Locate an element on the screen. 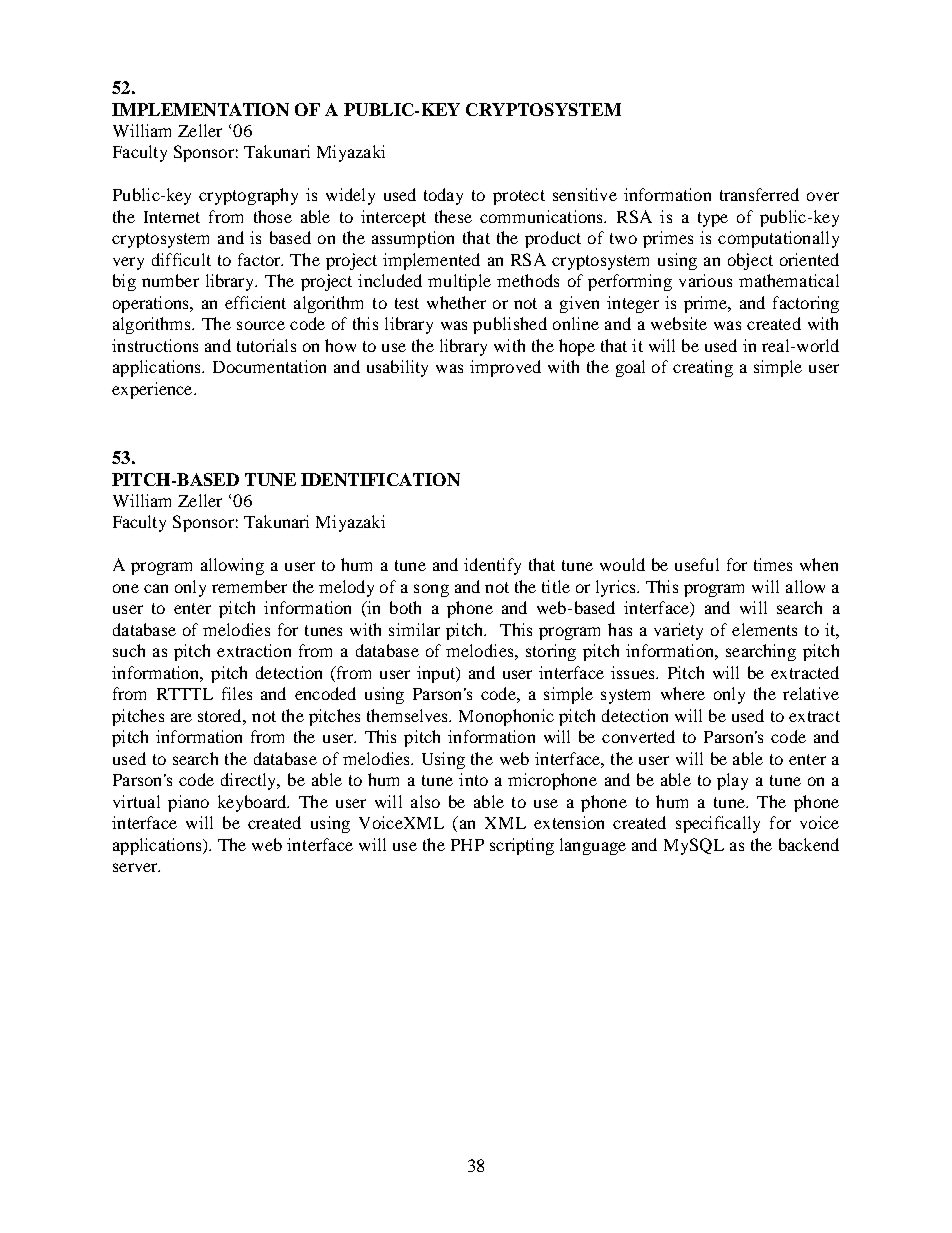 Image resolution: width=952 pixels, height=1233 pixels. IMPLEMENTATION is located at coordinates (200, 109).
